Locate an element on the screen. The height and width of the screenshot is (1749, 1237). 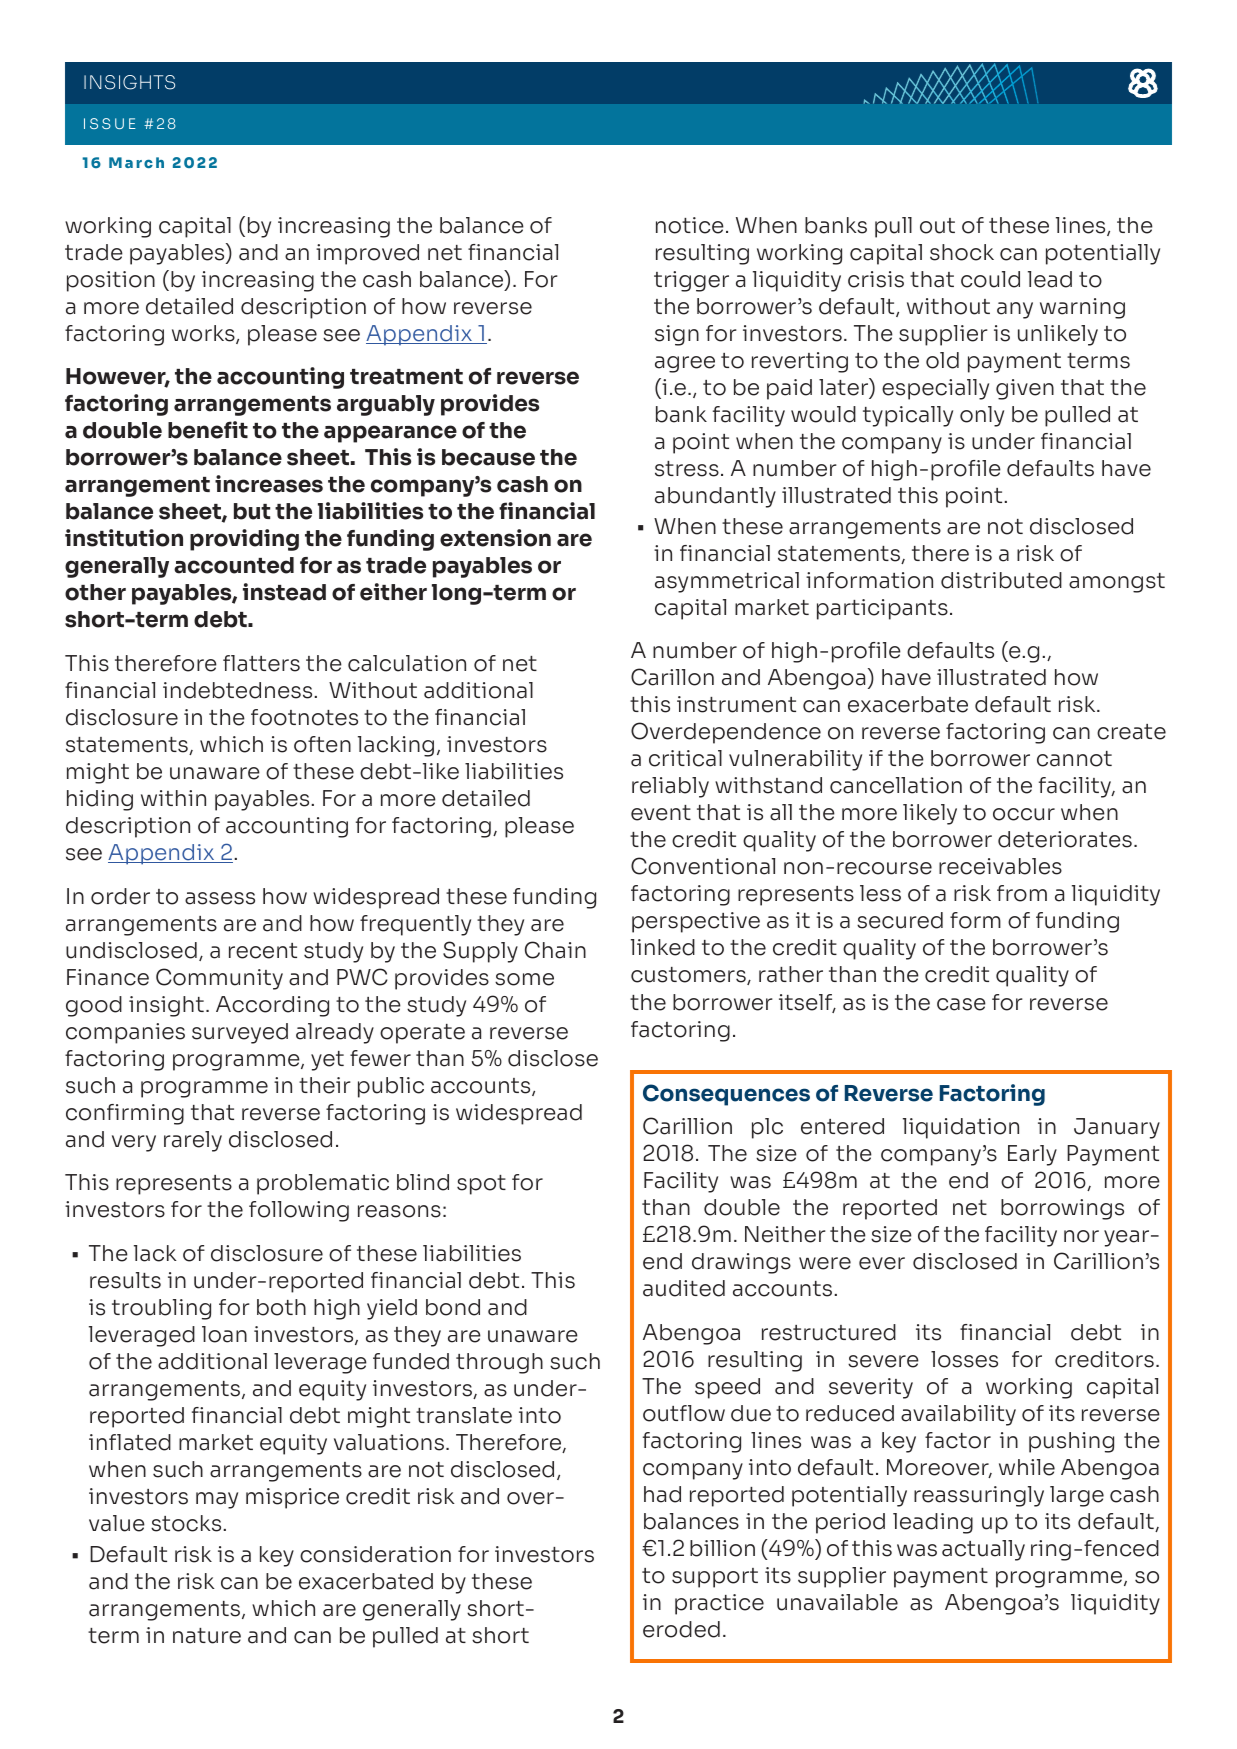
receivables is located at coordinates (1000, 866).
